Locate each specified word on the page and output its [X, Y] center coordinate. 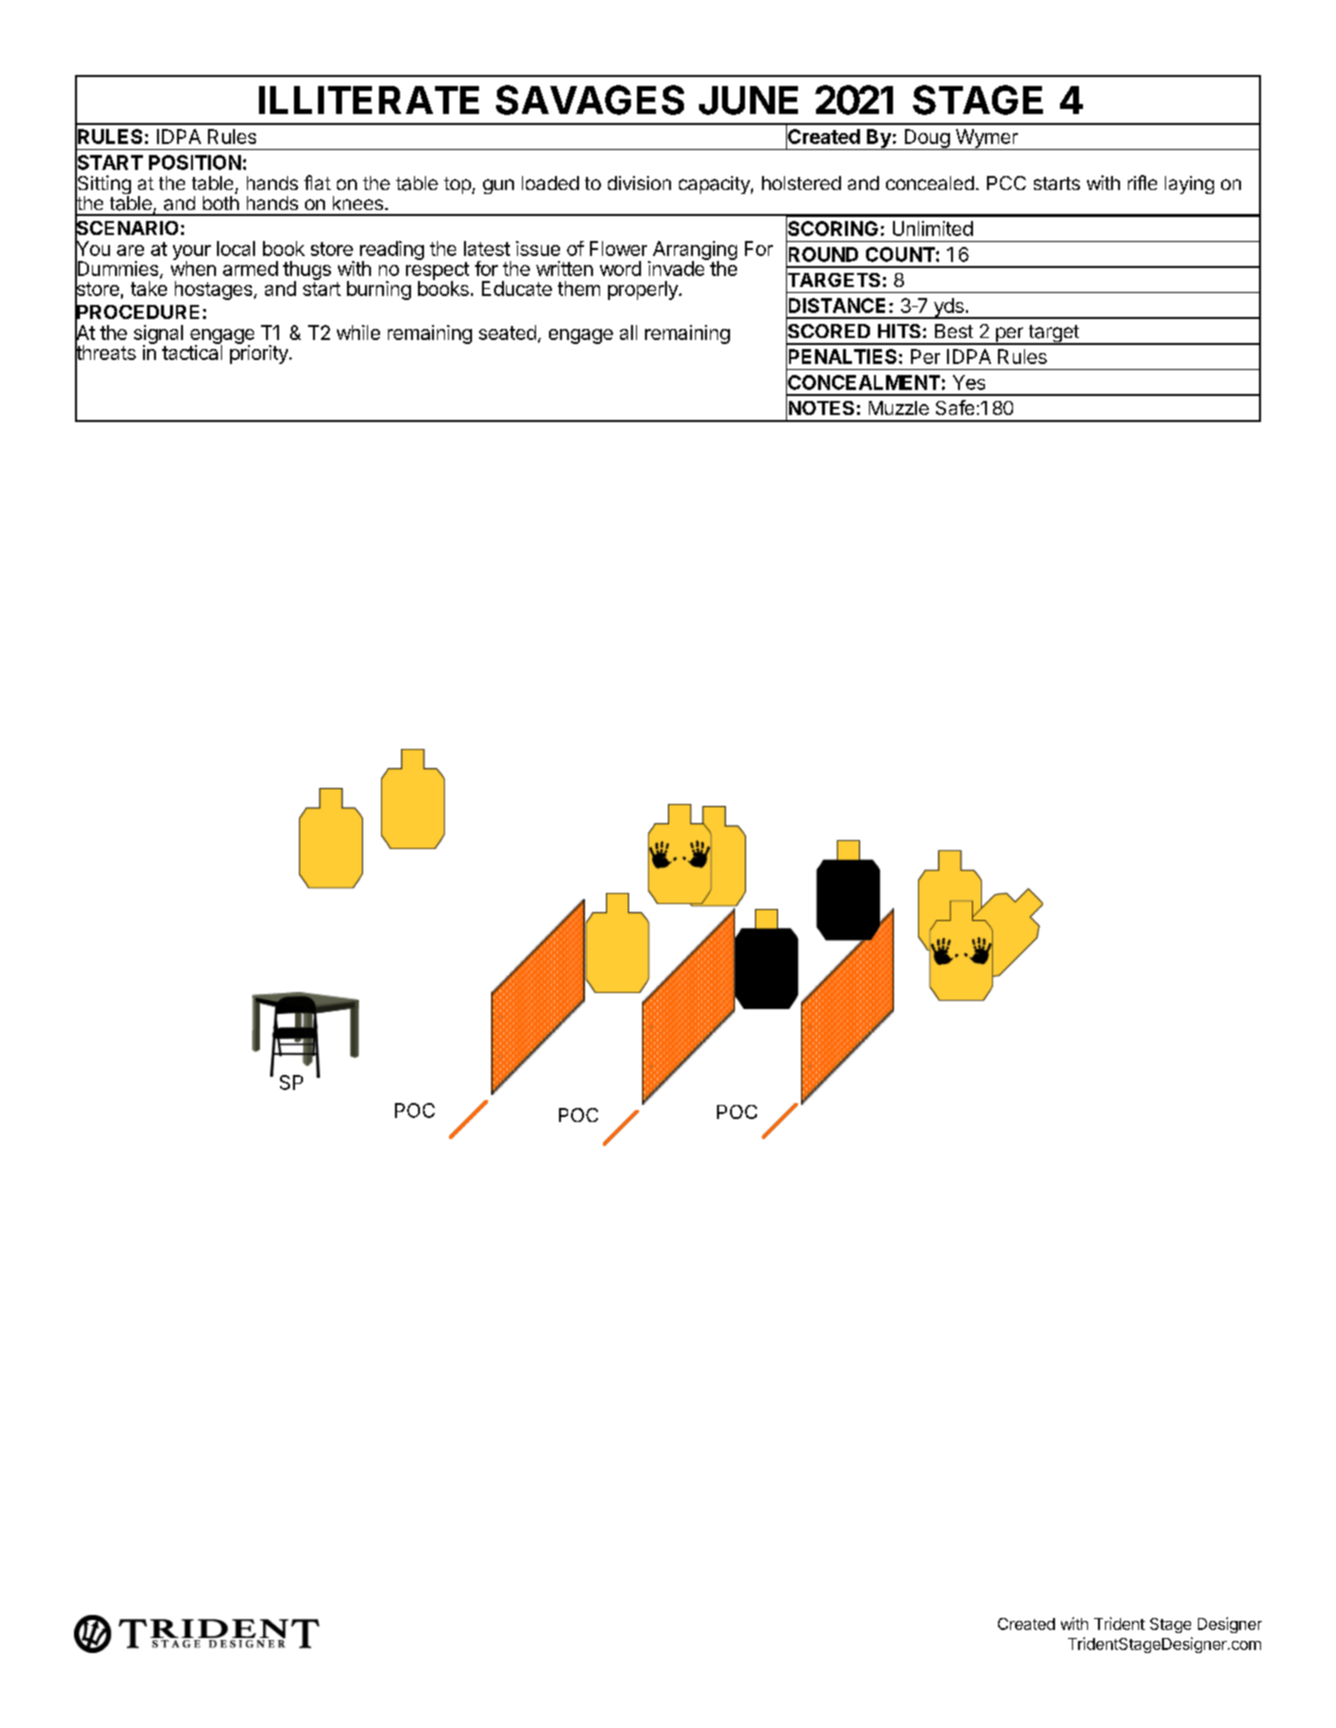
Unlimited [933, 228]
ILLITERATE [369, 100]
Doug [926, 139]
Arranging [693, 252]
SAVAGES [590, 100]
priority [260, 353]
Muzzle [899, 408]
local [236, 248]
